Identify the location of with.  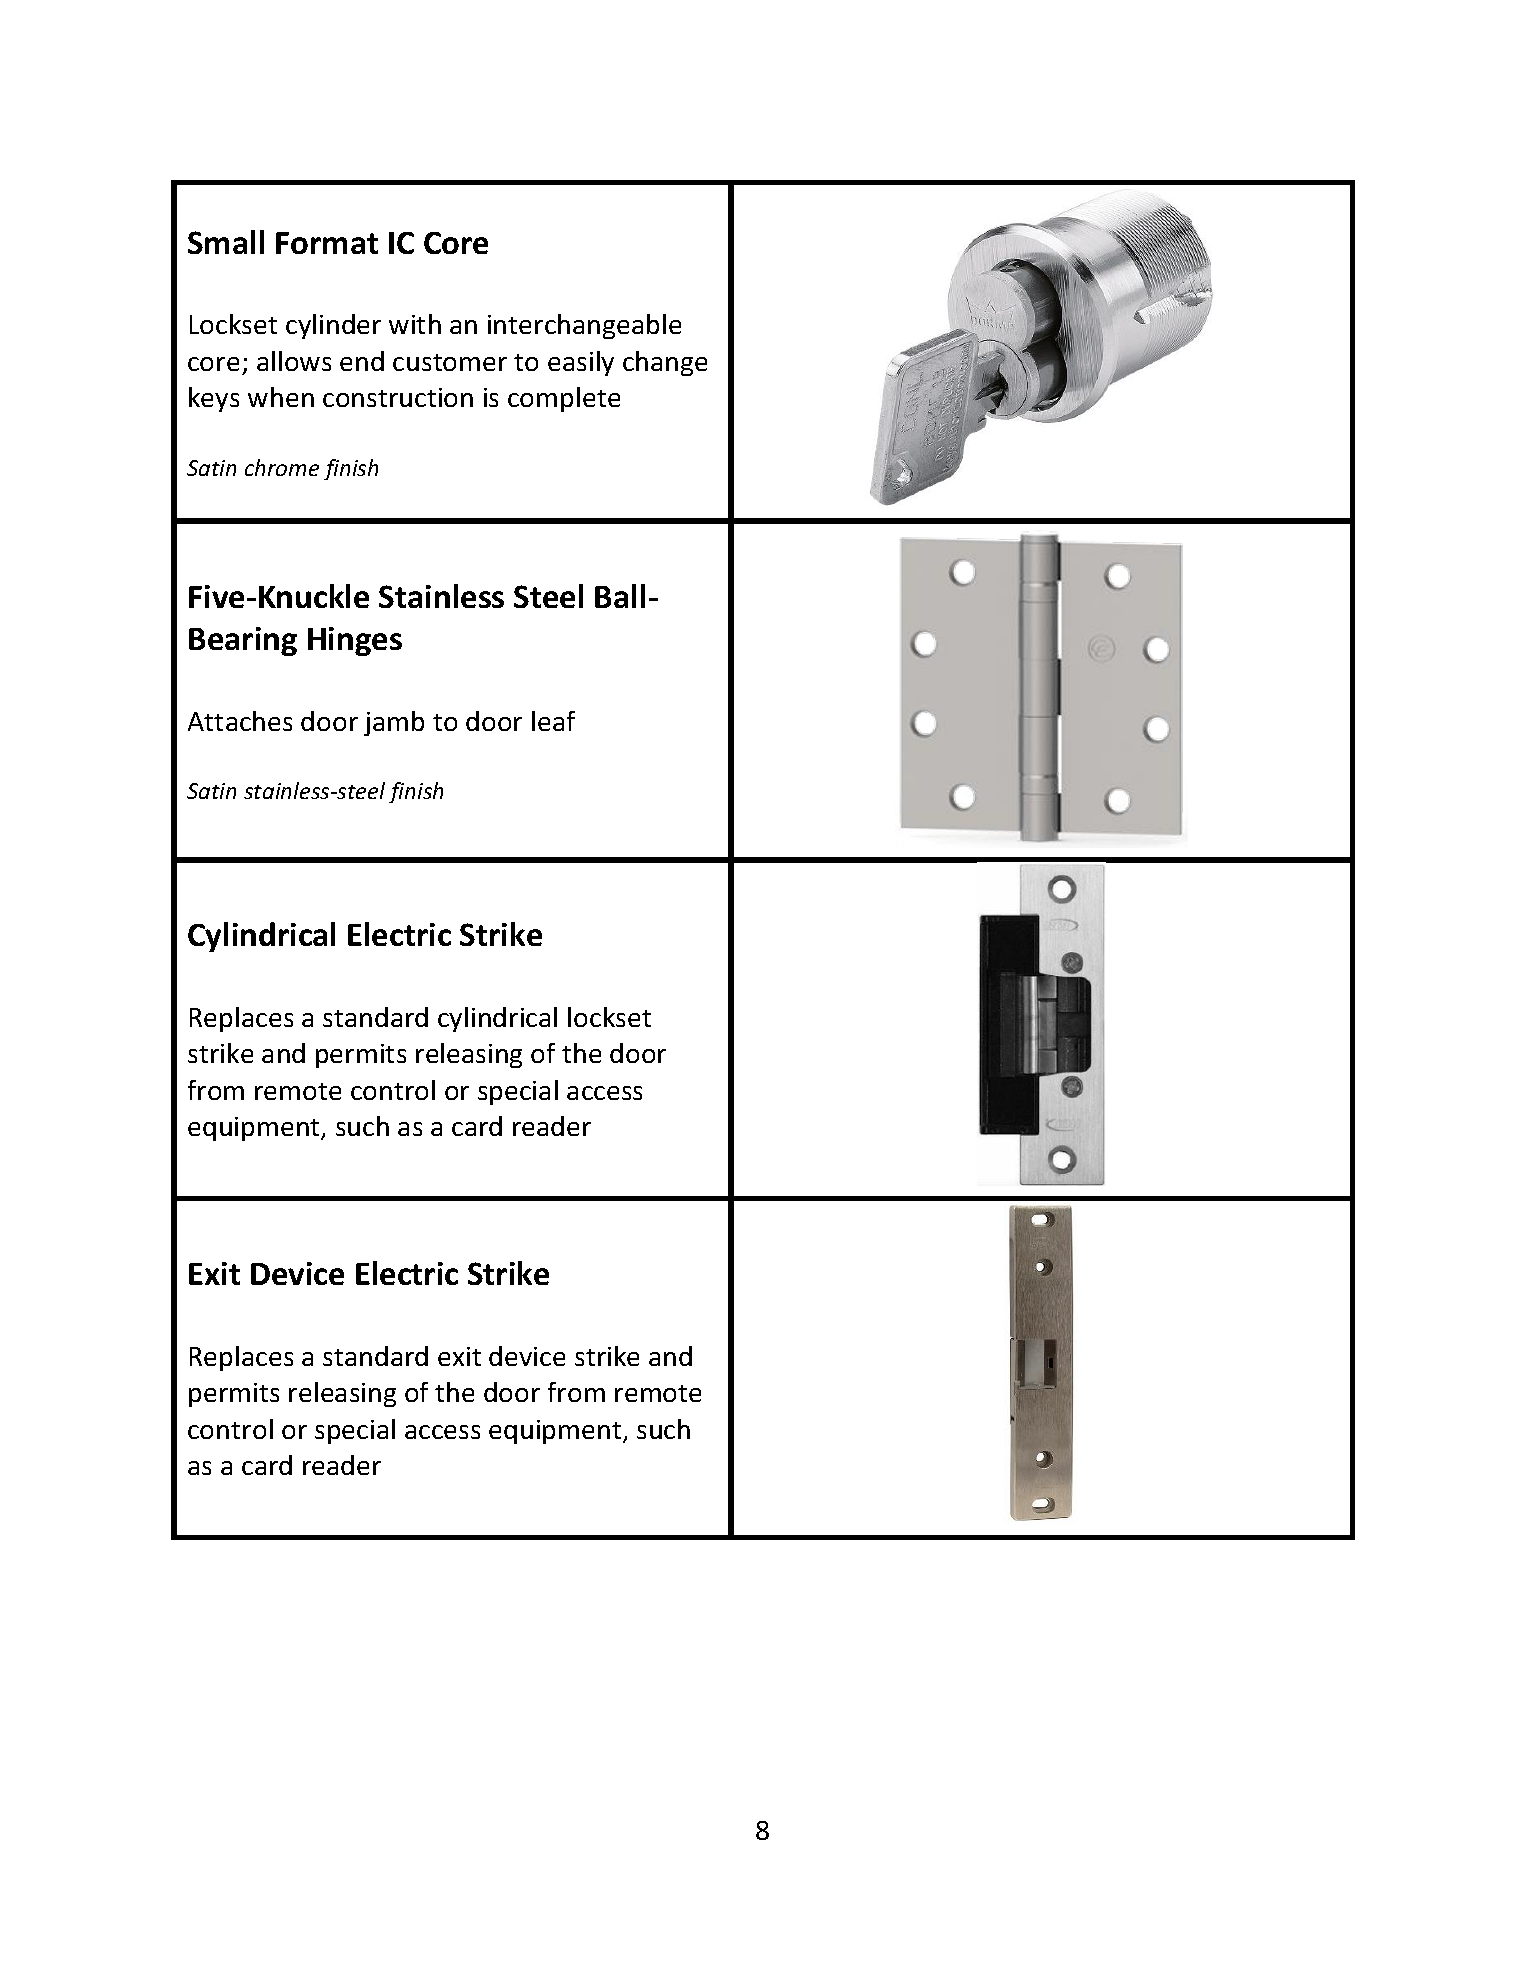
(415, 324).
